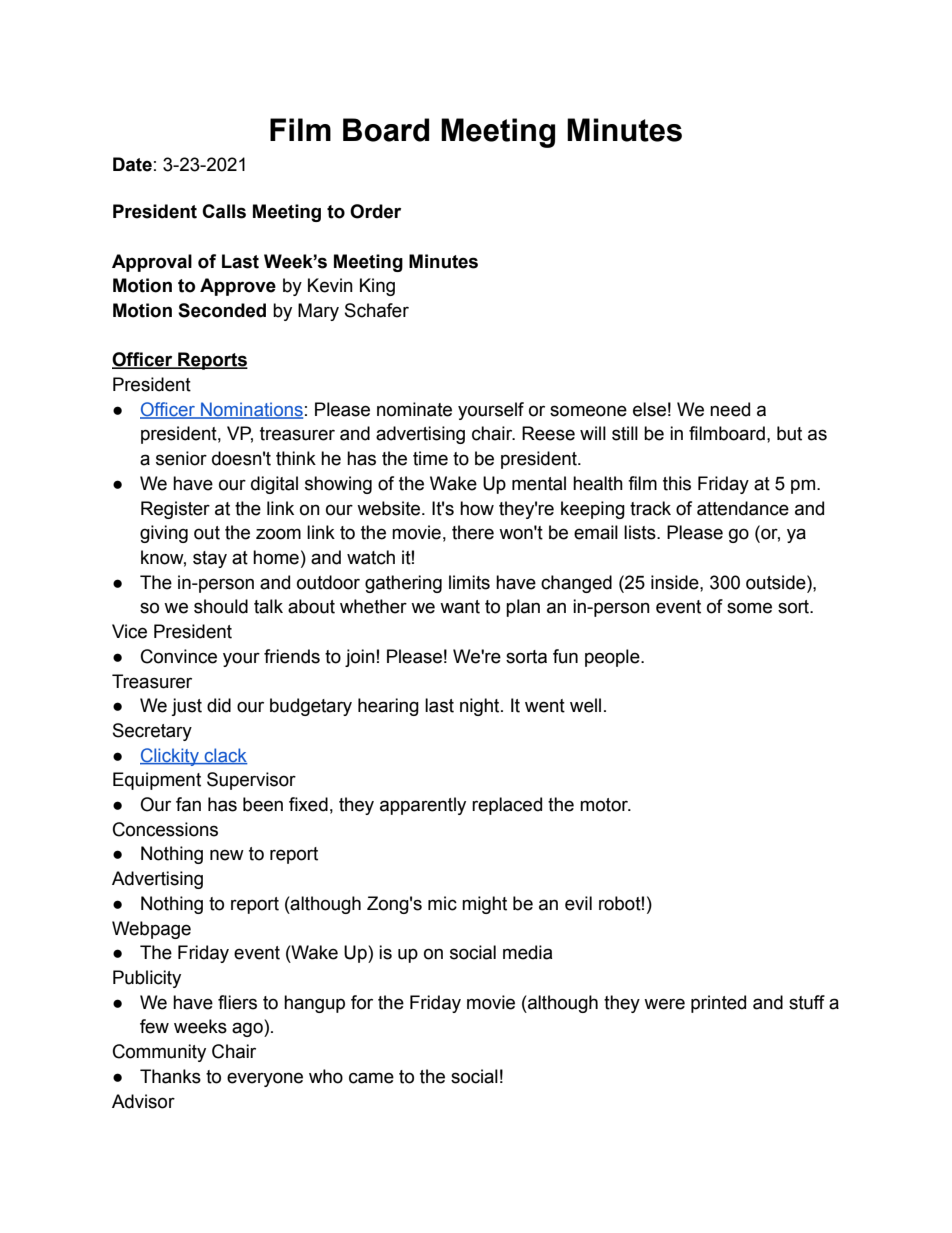  I want to click on came, so click(371, 1078).
